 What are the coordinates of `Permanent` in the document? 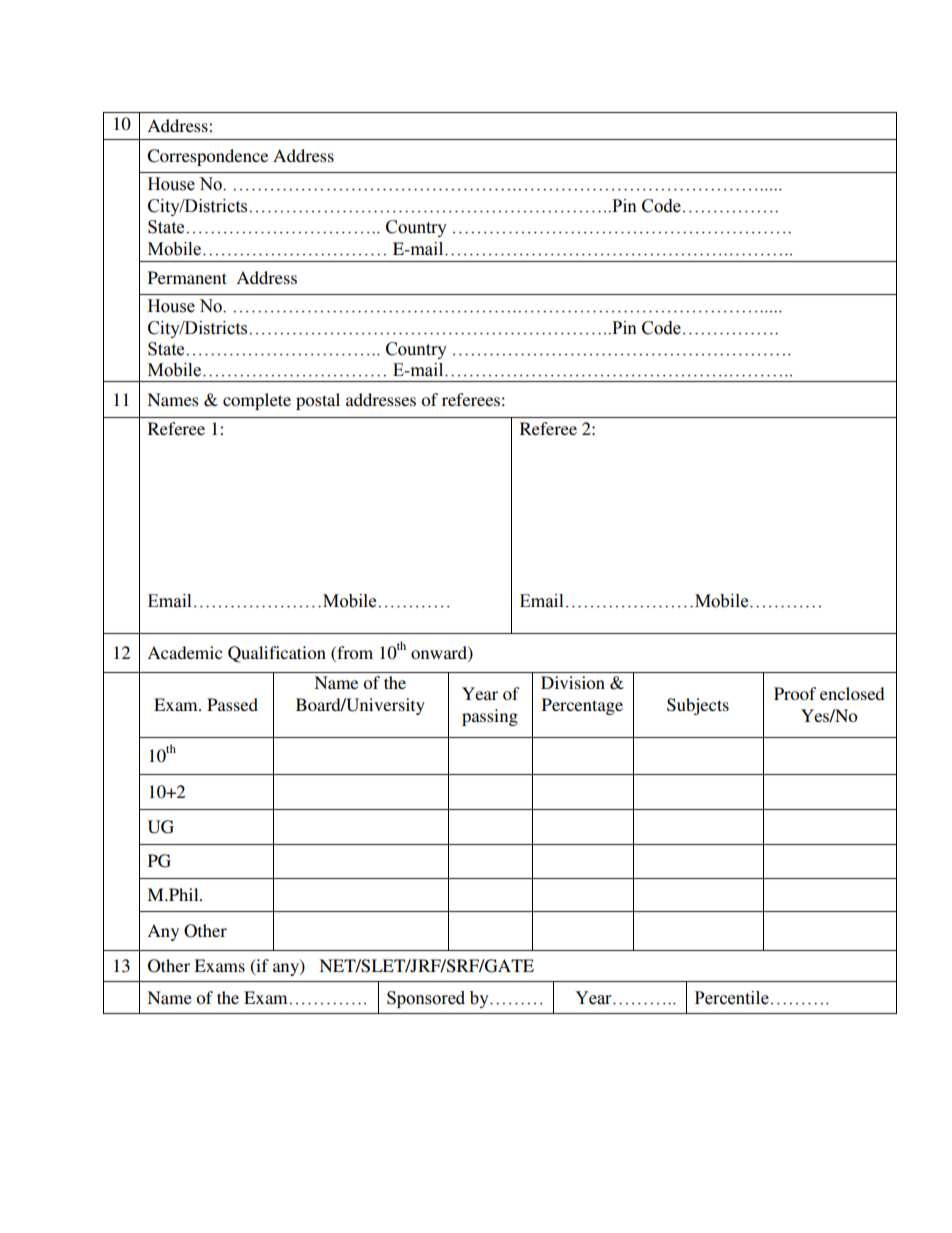 It's located at (187, 277).
